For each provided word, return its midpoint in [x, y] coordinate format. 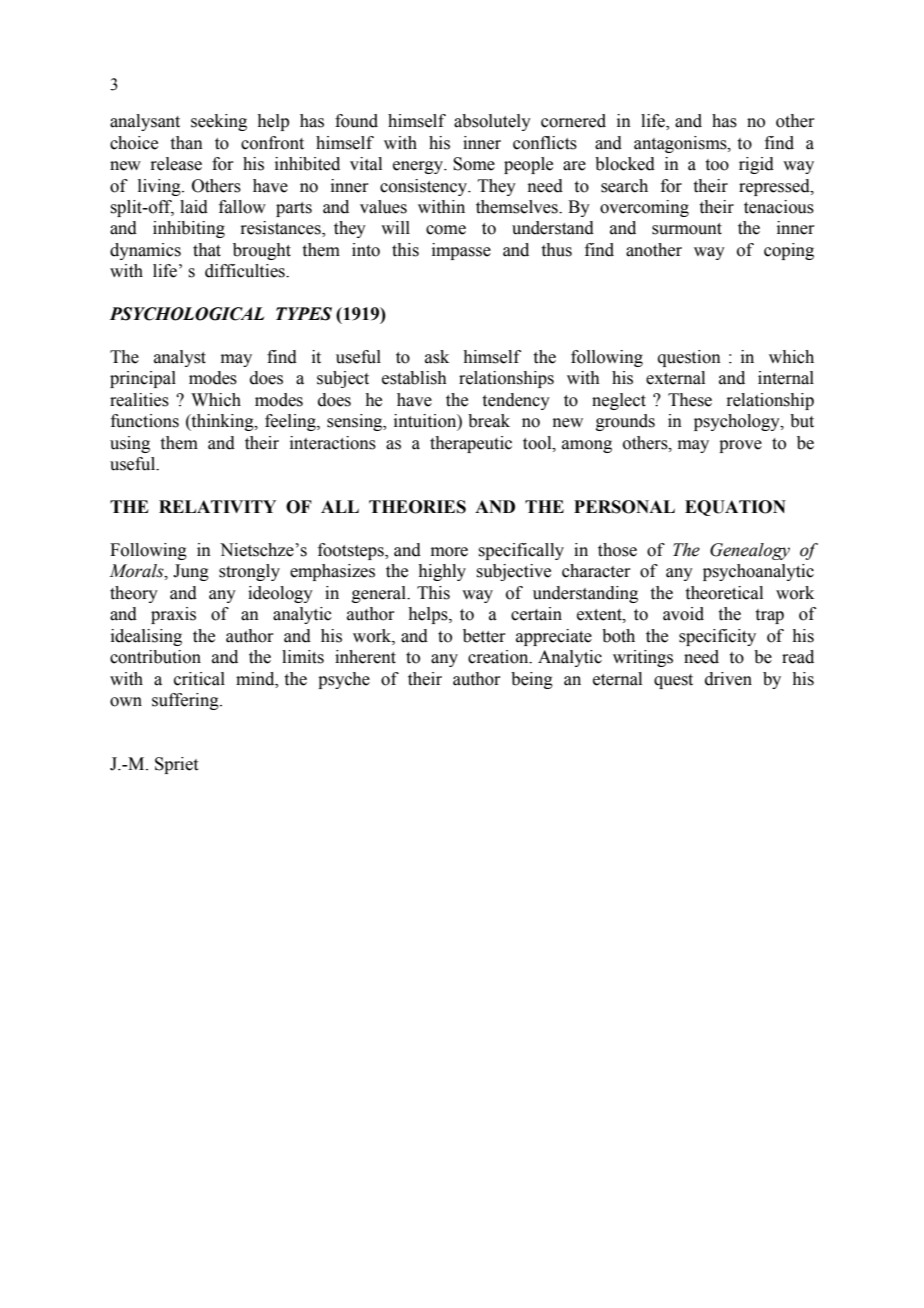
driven [728, 679]
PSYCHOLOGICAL [187, 314]
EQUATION [735, 508]
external [675, 378]
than [187, 143]
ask [437, 357]
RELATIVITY [217, 506]
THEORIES [417, 507]
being [532, 680]
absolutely [492, 122]
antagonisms [681, 144]
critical [199, 679]
